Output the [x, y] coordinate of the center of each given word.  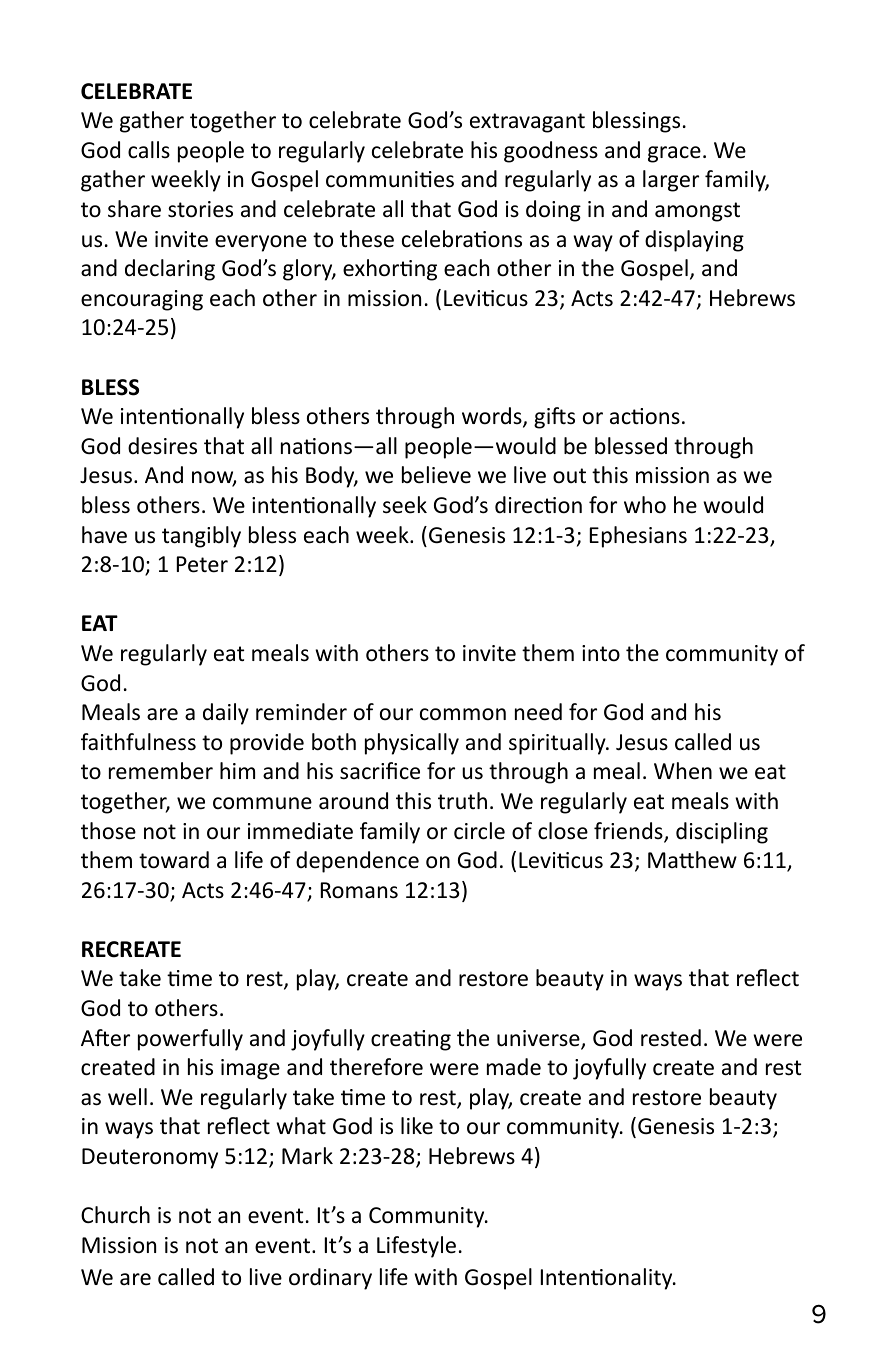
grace [674, 154]
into [601, 653]
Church [115, 1215]
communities [390, 179]
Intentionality [608, 1279]
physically [412, 744]
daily [226, 714]
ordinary [330, 1279]
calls [149, 150]
